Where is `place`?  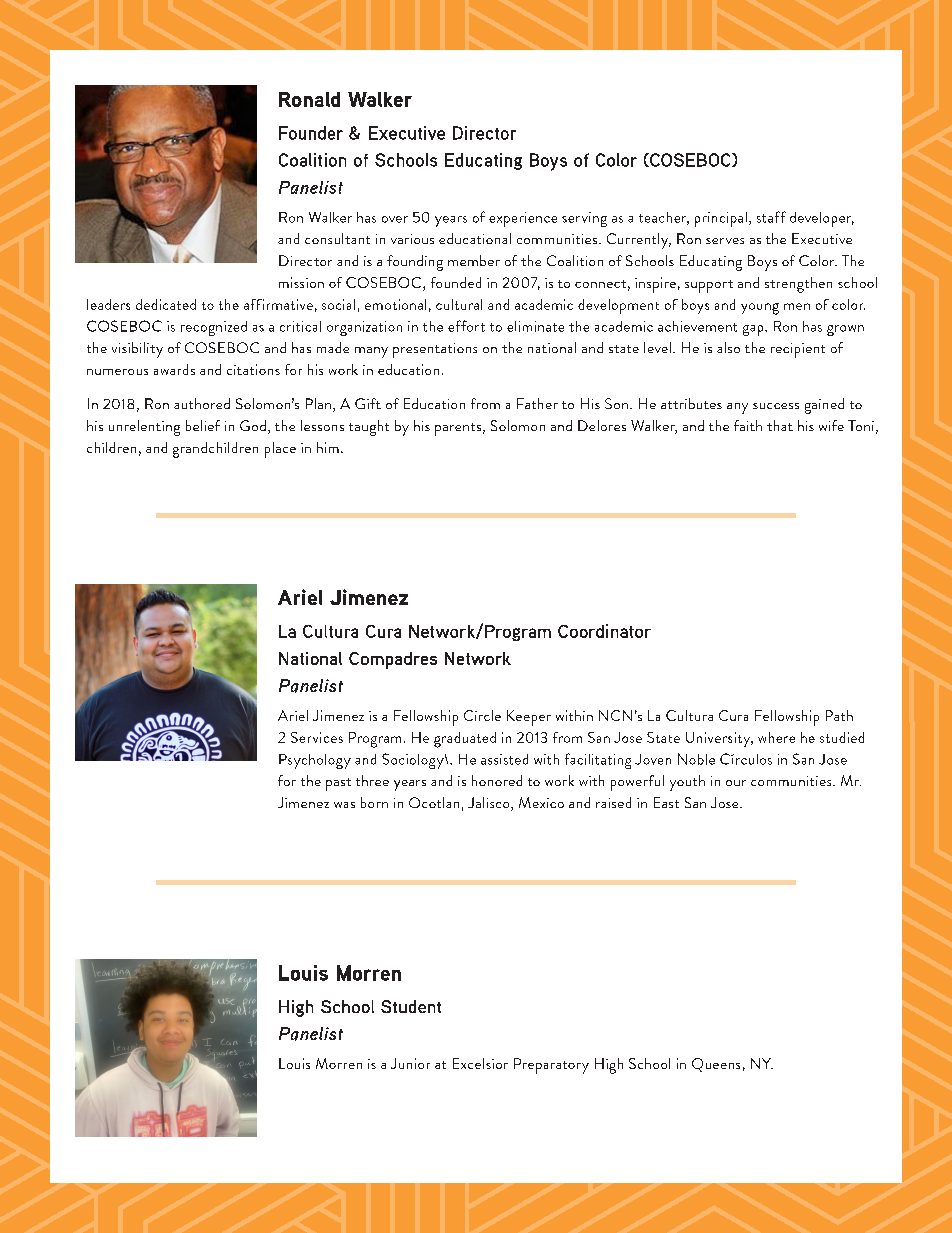
place is located at coordinates (280, 450).
